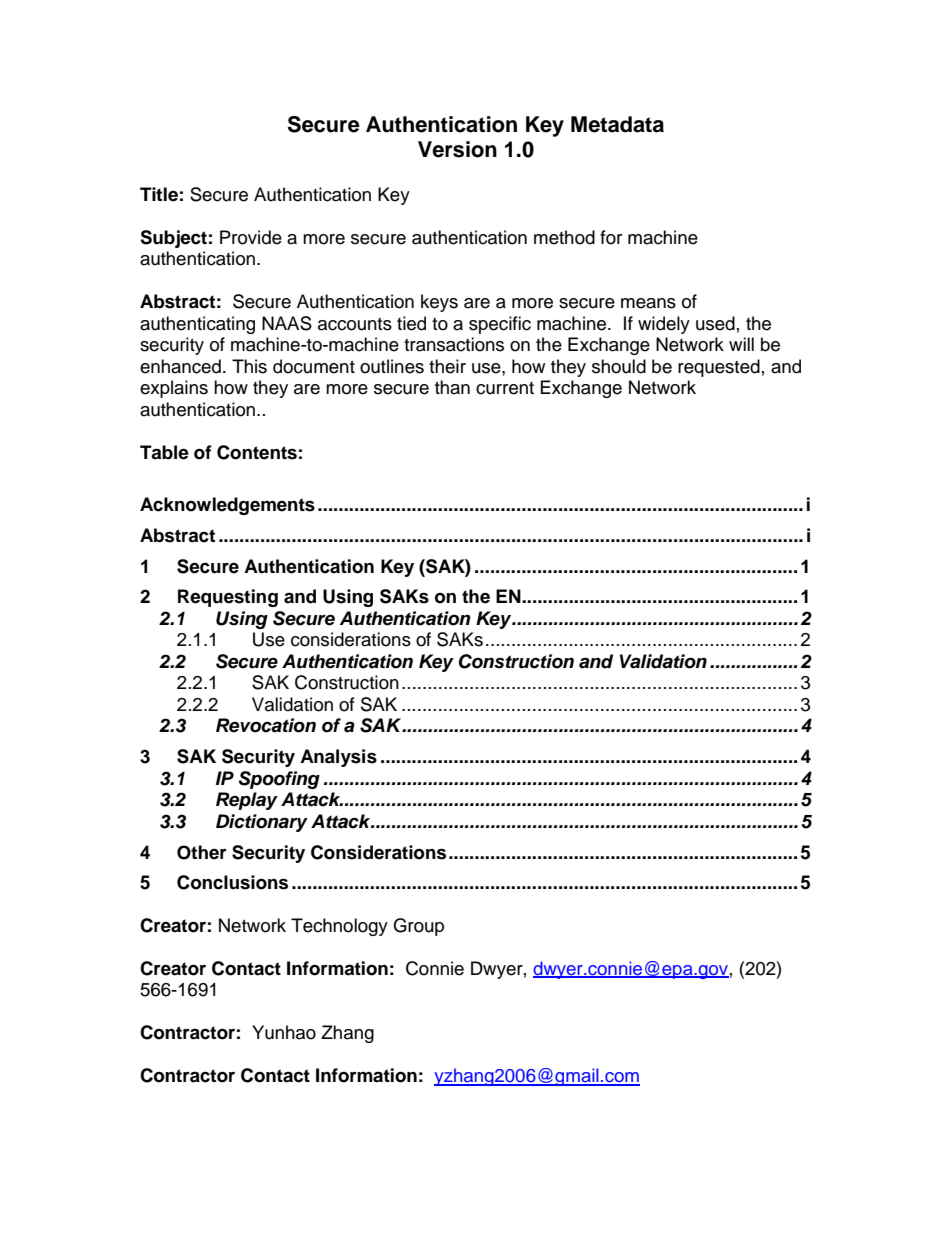 The width and height of the document is (952, 1233). Describe the element at coordinates (454, 344) in the document. I see `transactions` at that location.
